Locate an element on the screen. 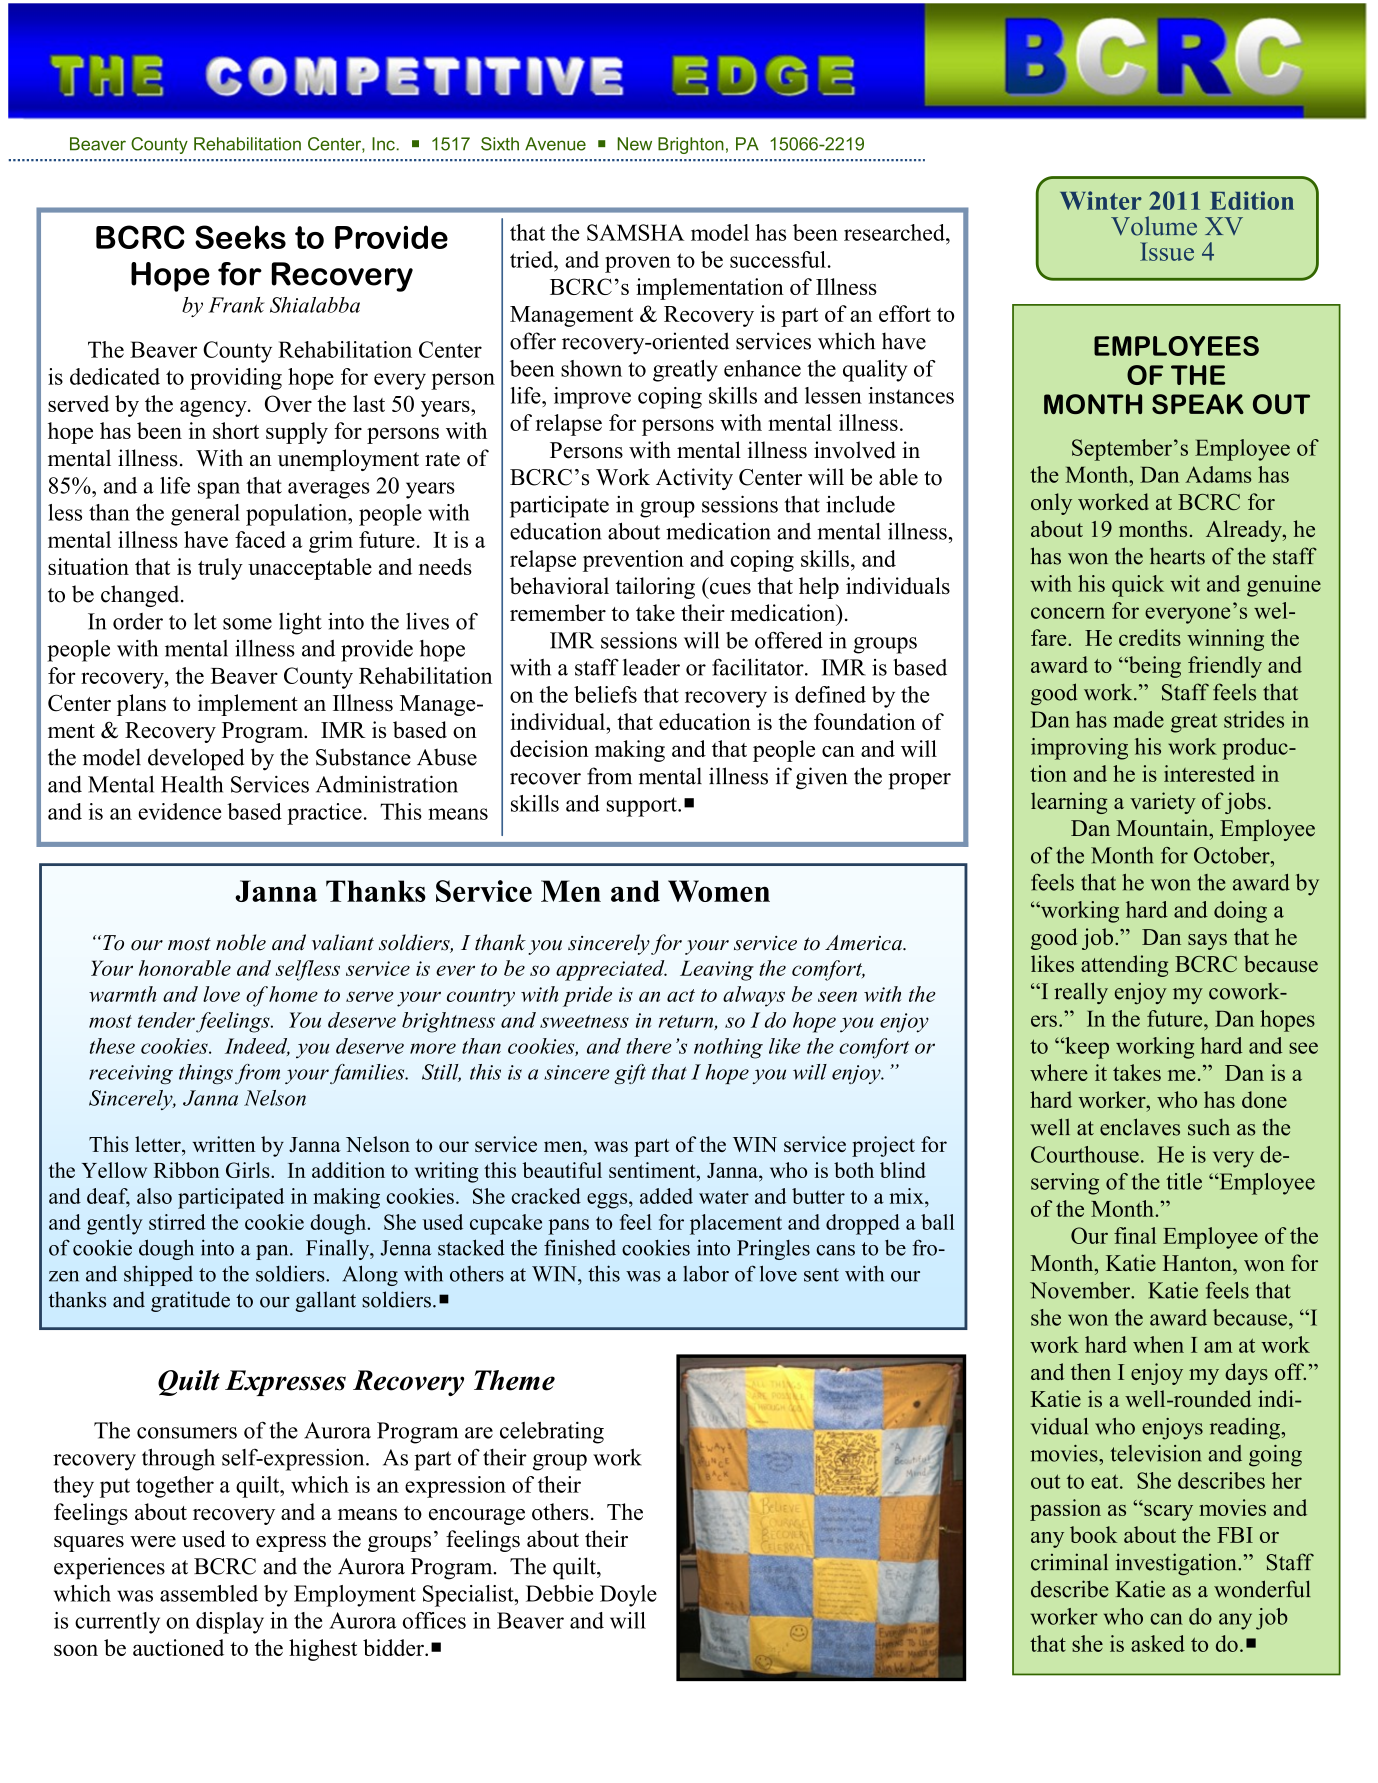 Image resolution: width=1378 pixels, height=1783 pixels. keep is located at coordinates (1086, 1048).
